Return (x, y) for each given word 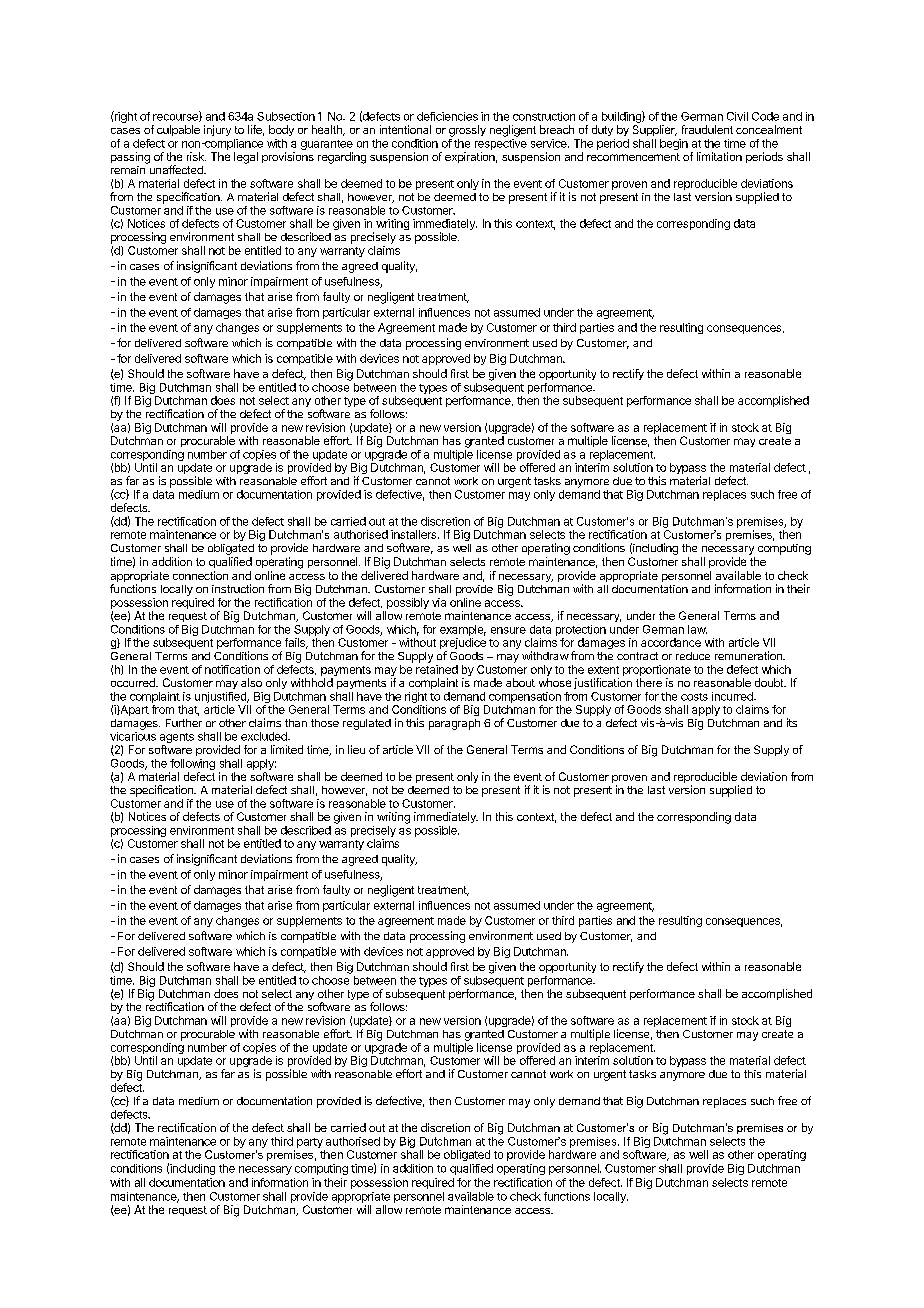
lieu (356, 749)
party (310, 1143)
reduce (693, 656)
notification (232, 669)
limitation (719, 156)
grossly (467, 131)
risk (196, 156)
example (463, 630)
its (792, 722)
